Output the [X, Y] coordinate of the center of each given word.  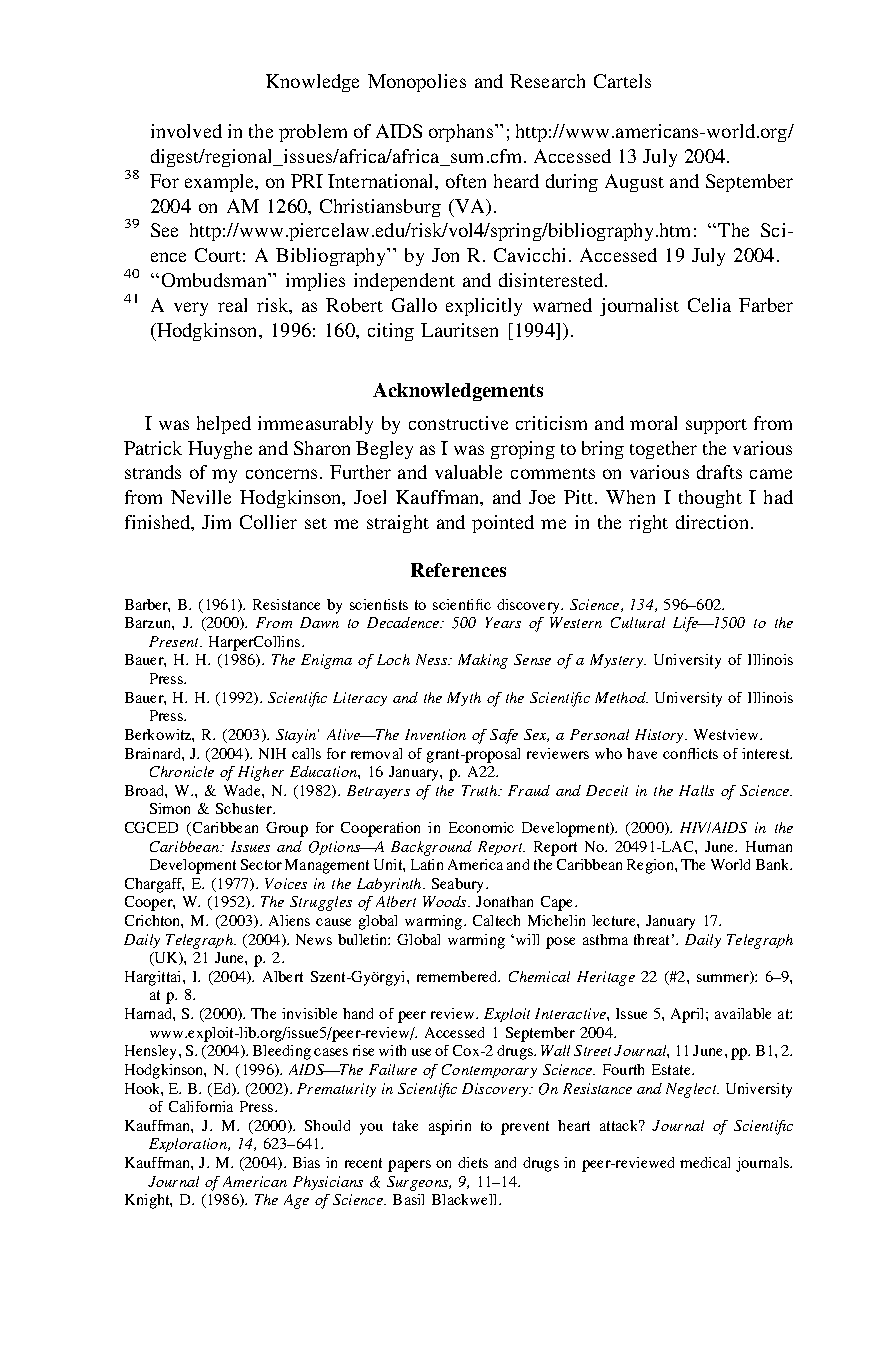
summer [724, 979]
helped [224, 425]
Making [483, 661]
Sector [261, 864]
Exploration [189, 1145]
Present [175, 641]
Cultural [638, 622]
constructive [458, 423]
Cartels [622, 81]
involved [186, 131]
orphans [461, 133]
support [716, 426]
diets [473, 1162]
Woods [446, 901]
